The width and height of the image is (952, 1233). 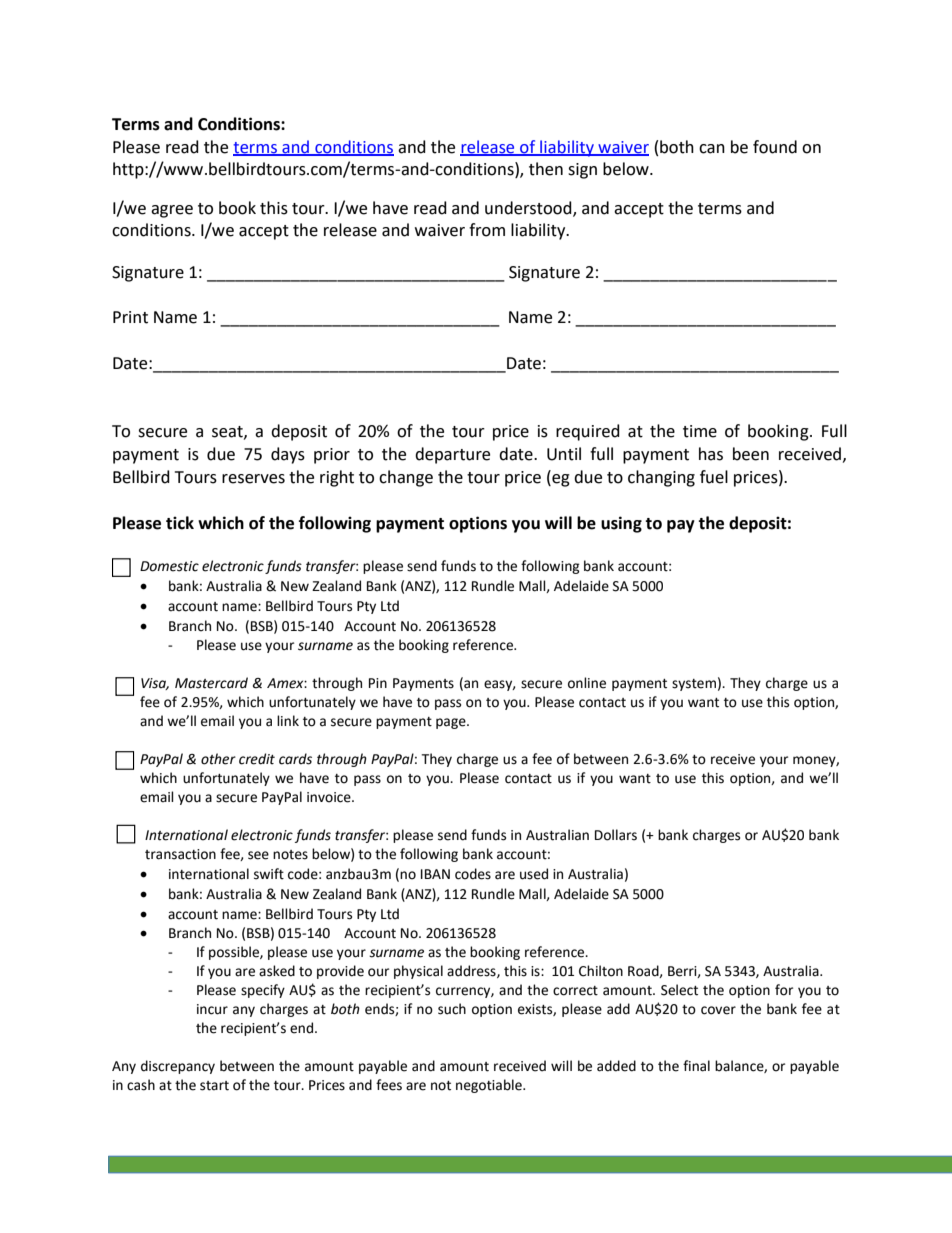 What do you see at coordinates (218, 759) in the image?
I see `other` at bounding box center [218, 759].
